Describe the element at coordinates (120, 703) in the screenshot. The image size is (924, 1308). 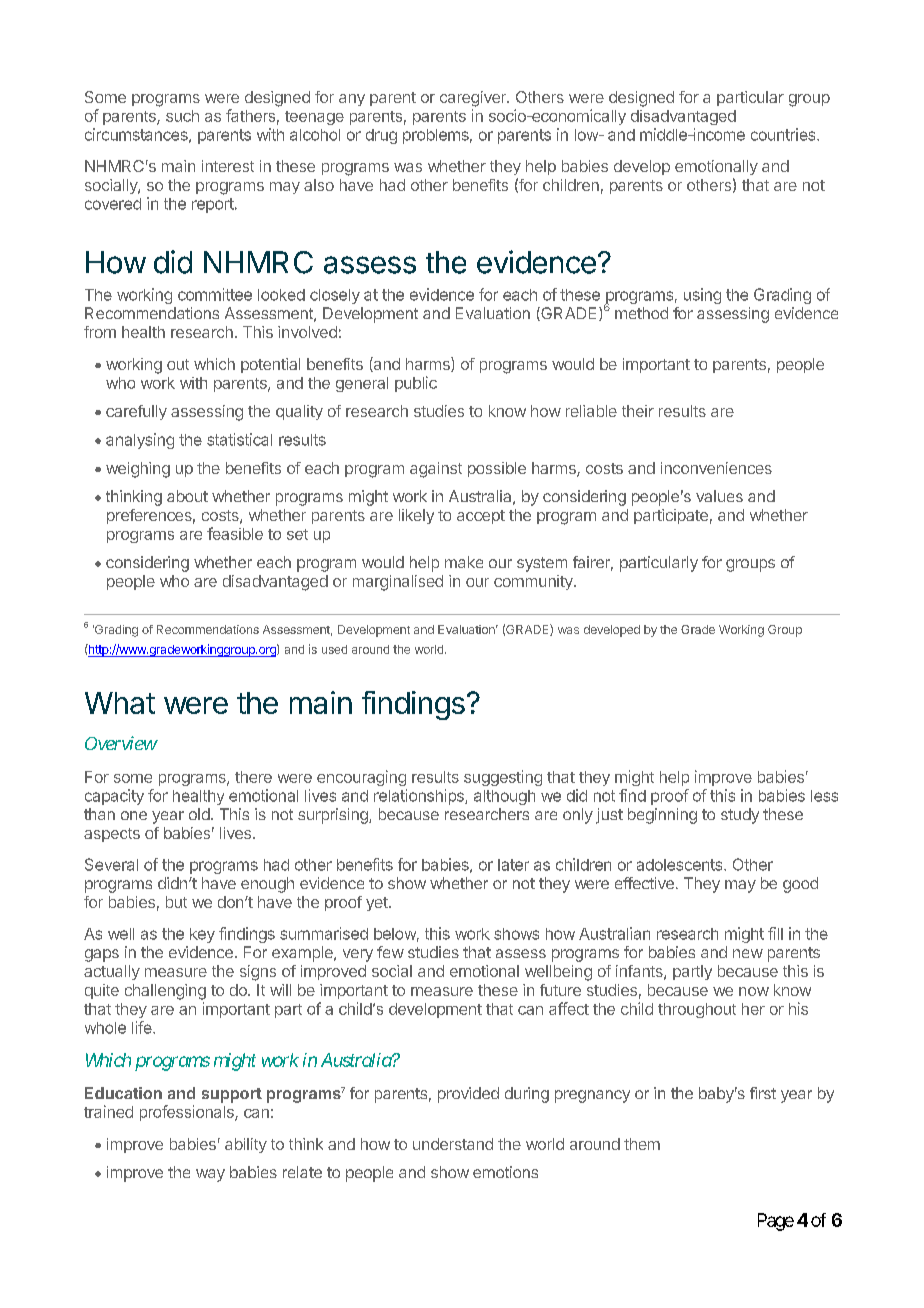
I see `What` at that location.
